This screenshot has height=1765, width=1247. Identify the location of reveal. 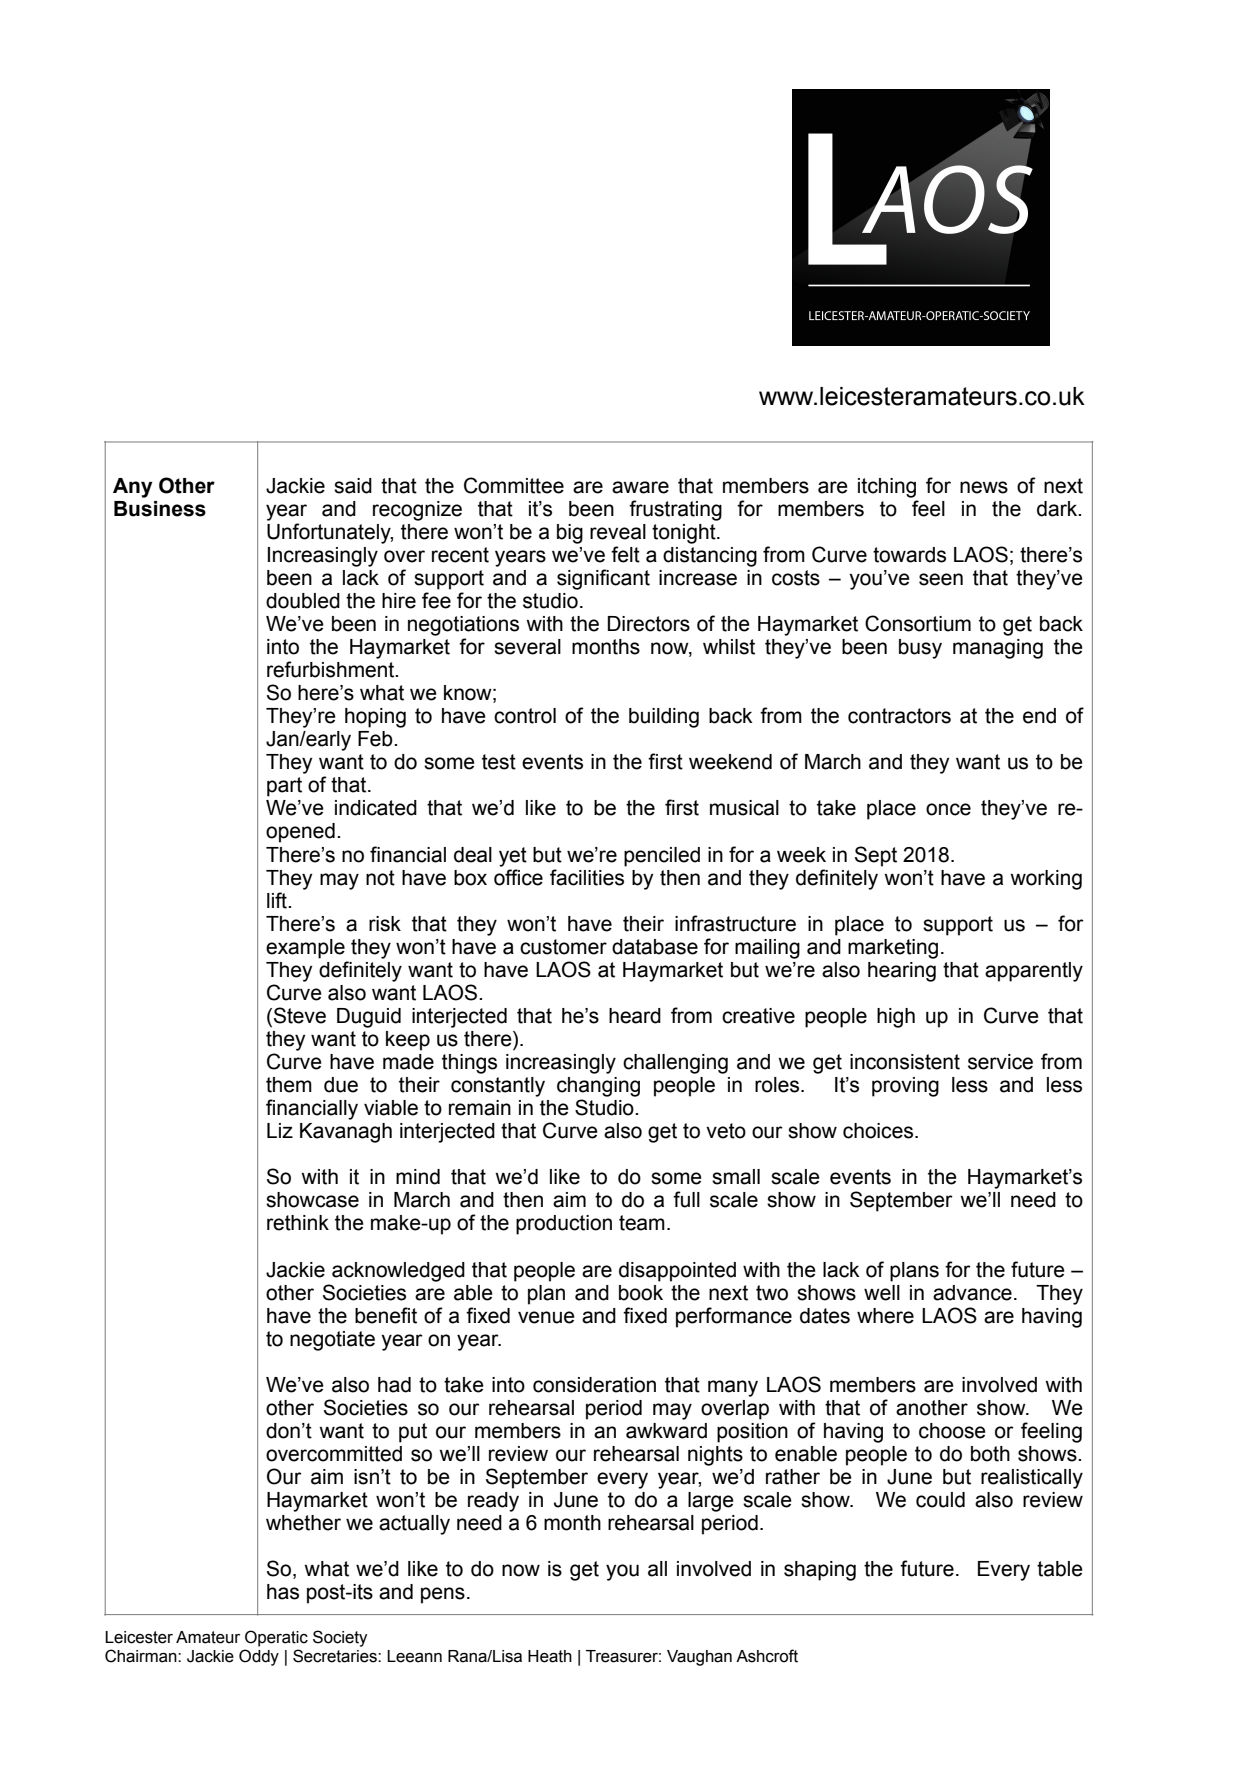
(618, 532).
